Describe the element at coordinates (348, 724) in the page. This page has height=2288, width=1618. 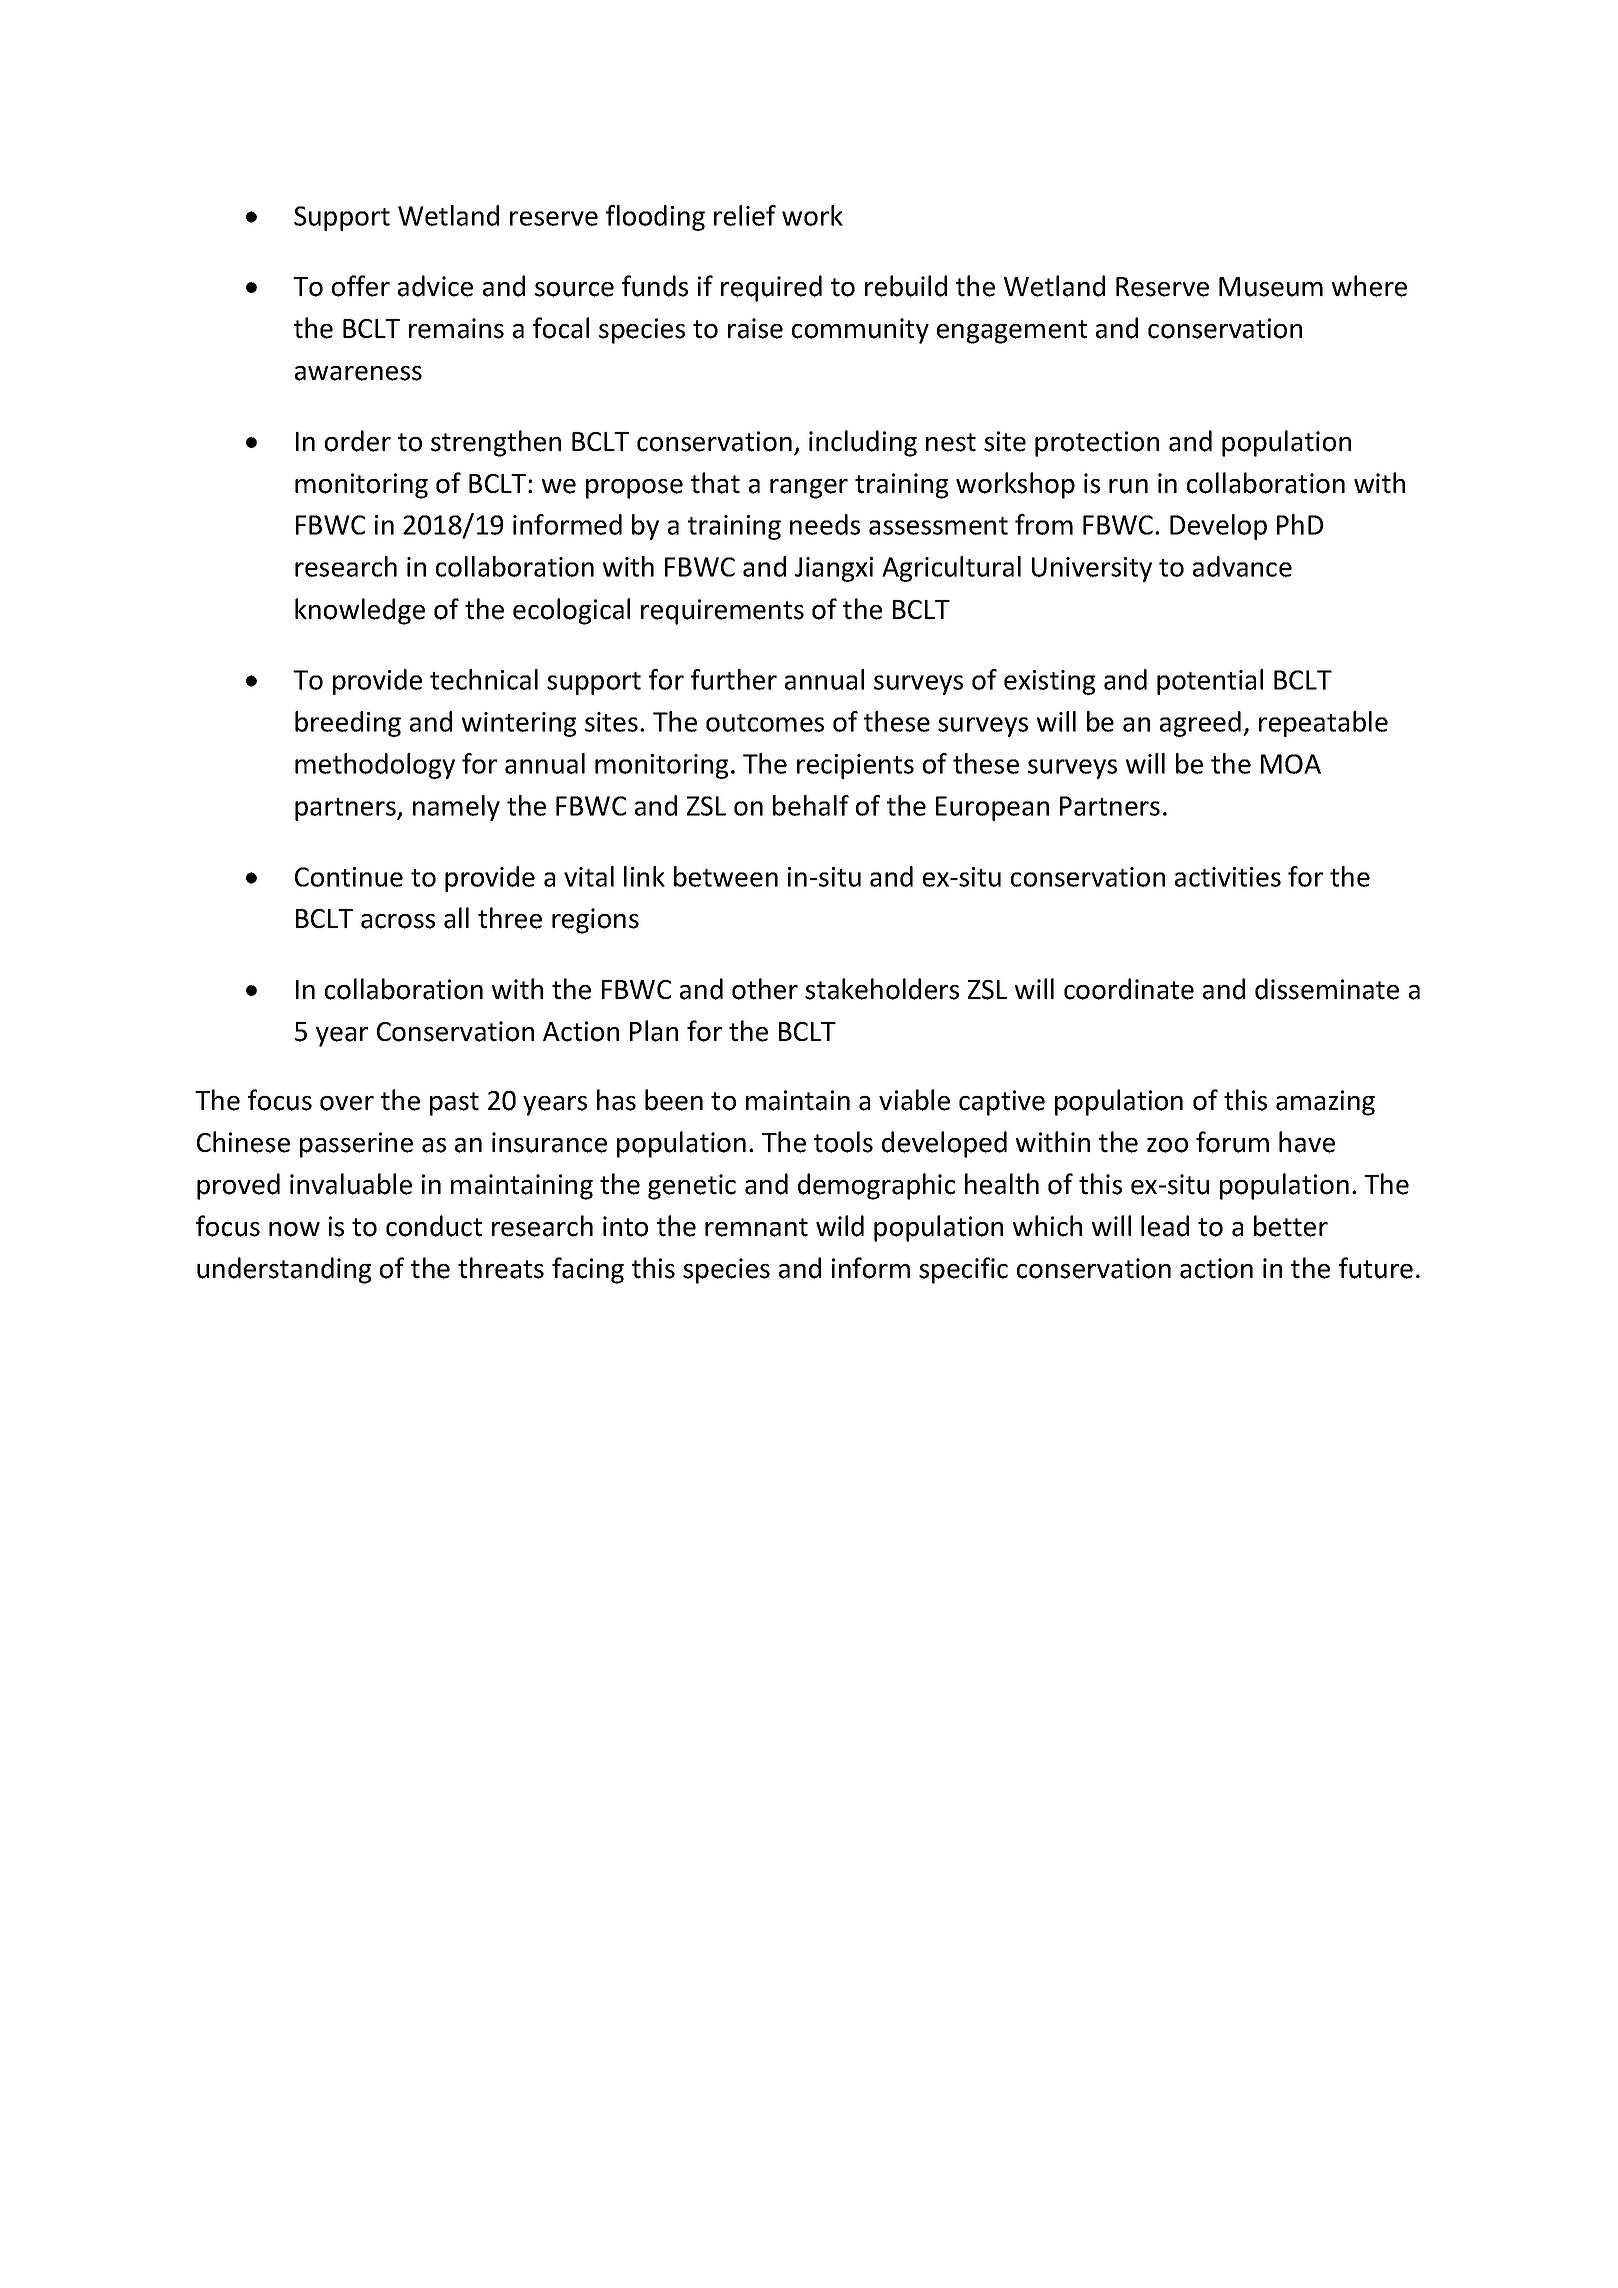
I see `breeding` at that location.
